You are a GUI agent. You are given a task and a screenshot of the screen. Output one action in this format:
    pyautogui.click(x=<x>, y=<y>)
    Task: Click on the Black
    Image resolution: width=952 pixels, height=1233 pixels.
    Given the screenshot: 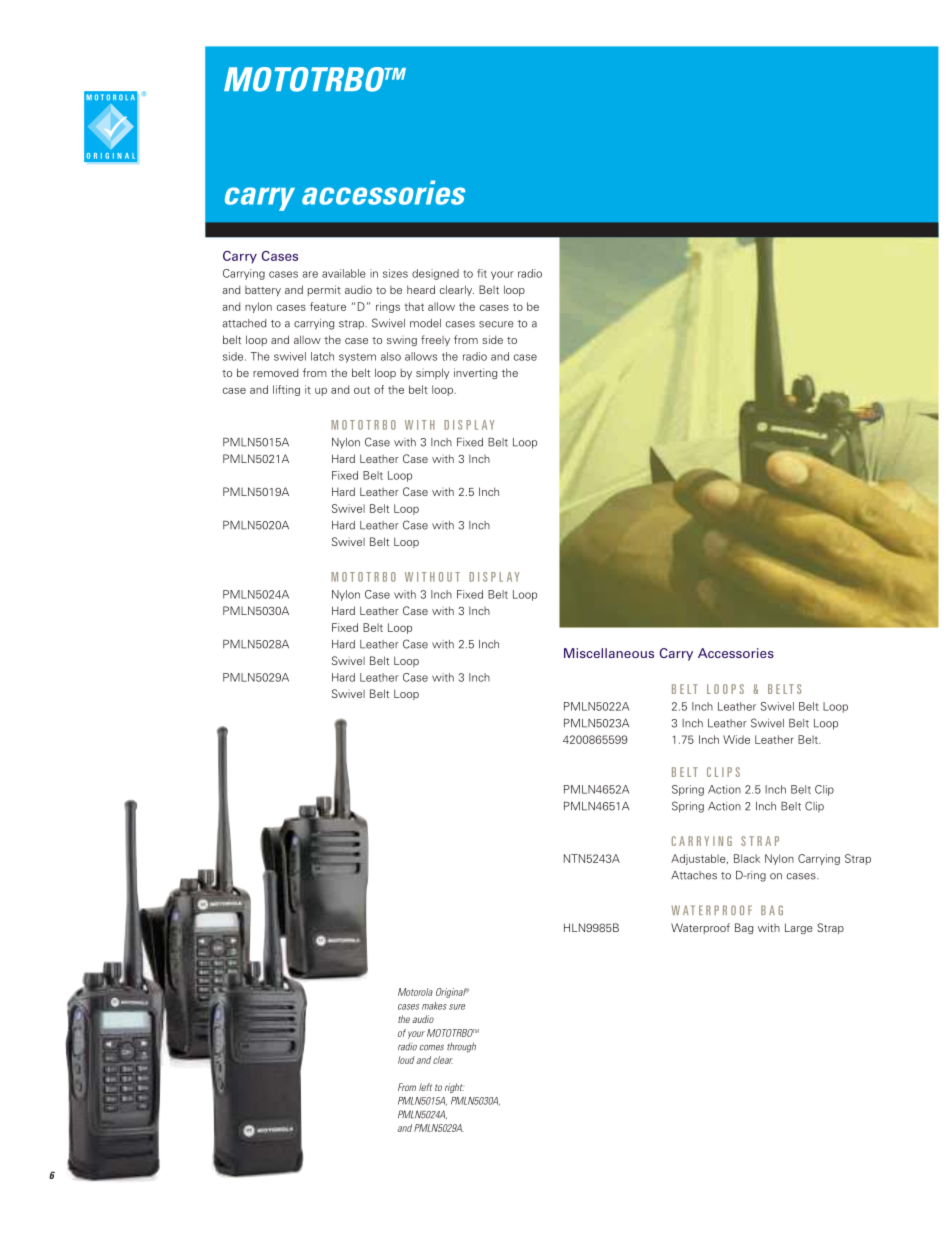 What is the action you would take?
    pyautogui.click(x=747, y=858)
